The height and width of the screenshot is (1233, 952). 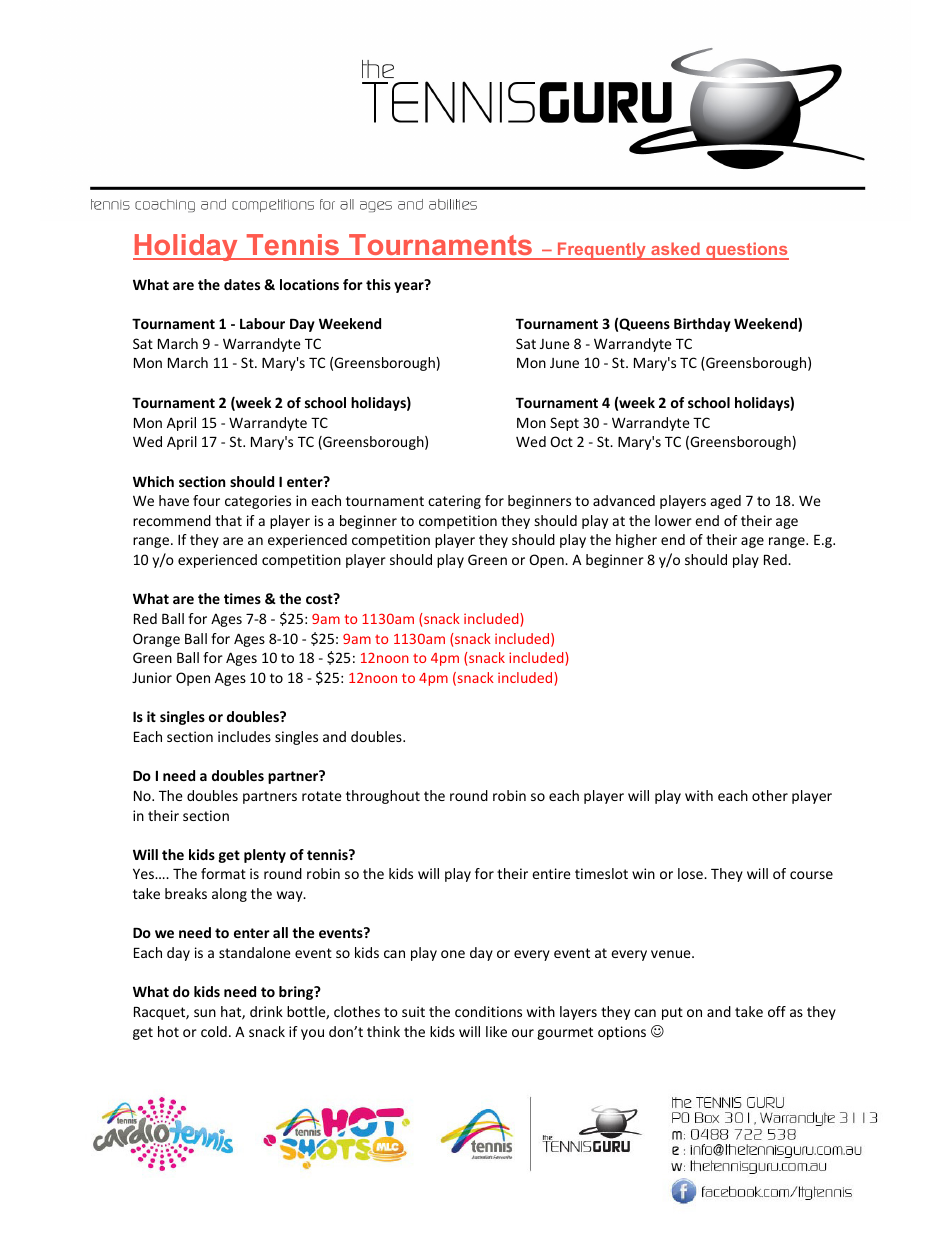 What do you see at coordinates (242, 284) in the screenshot?
I see `dates` at bounding box center [242, 284].
